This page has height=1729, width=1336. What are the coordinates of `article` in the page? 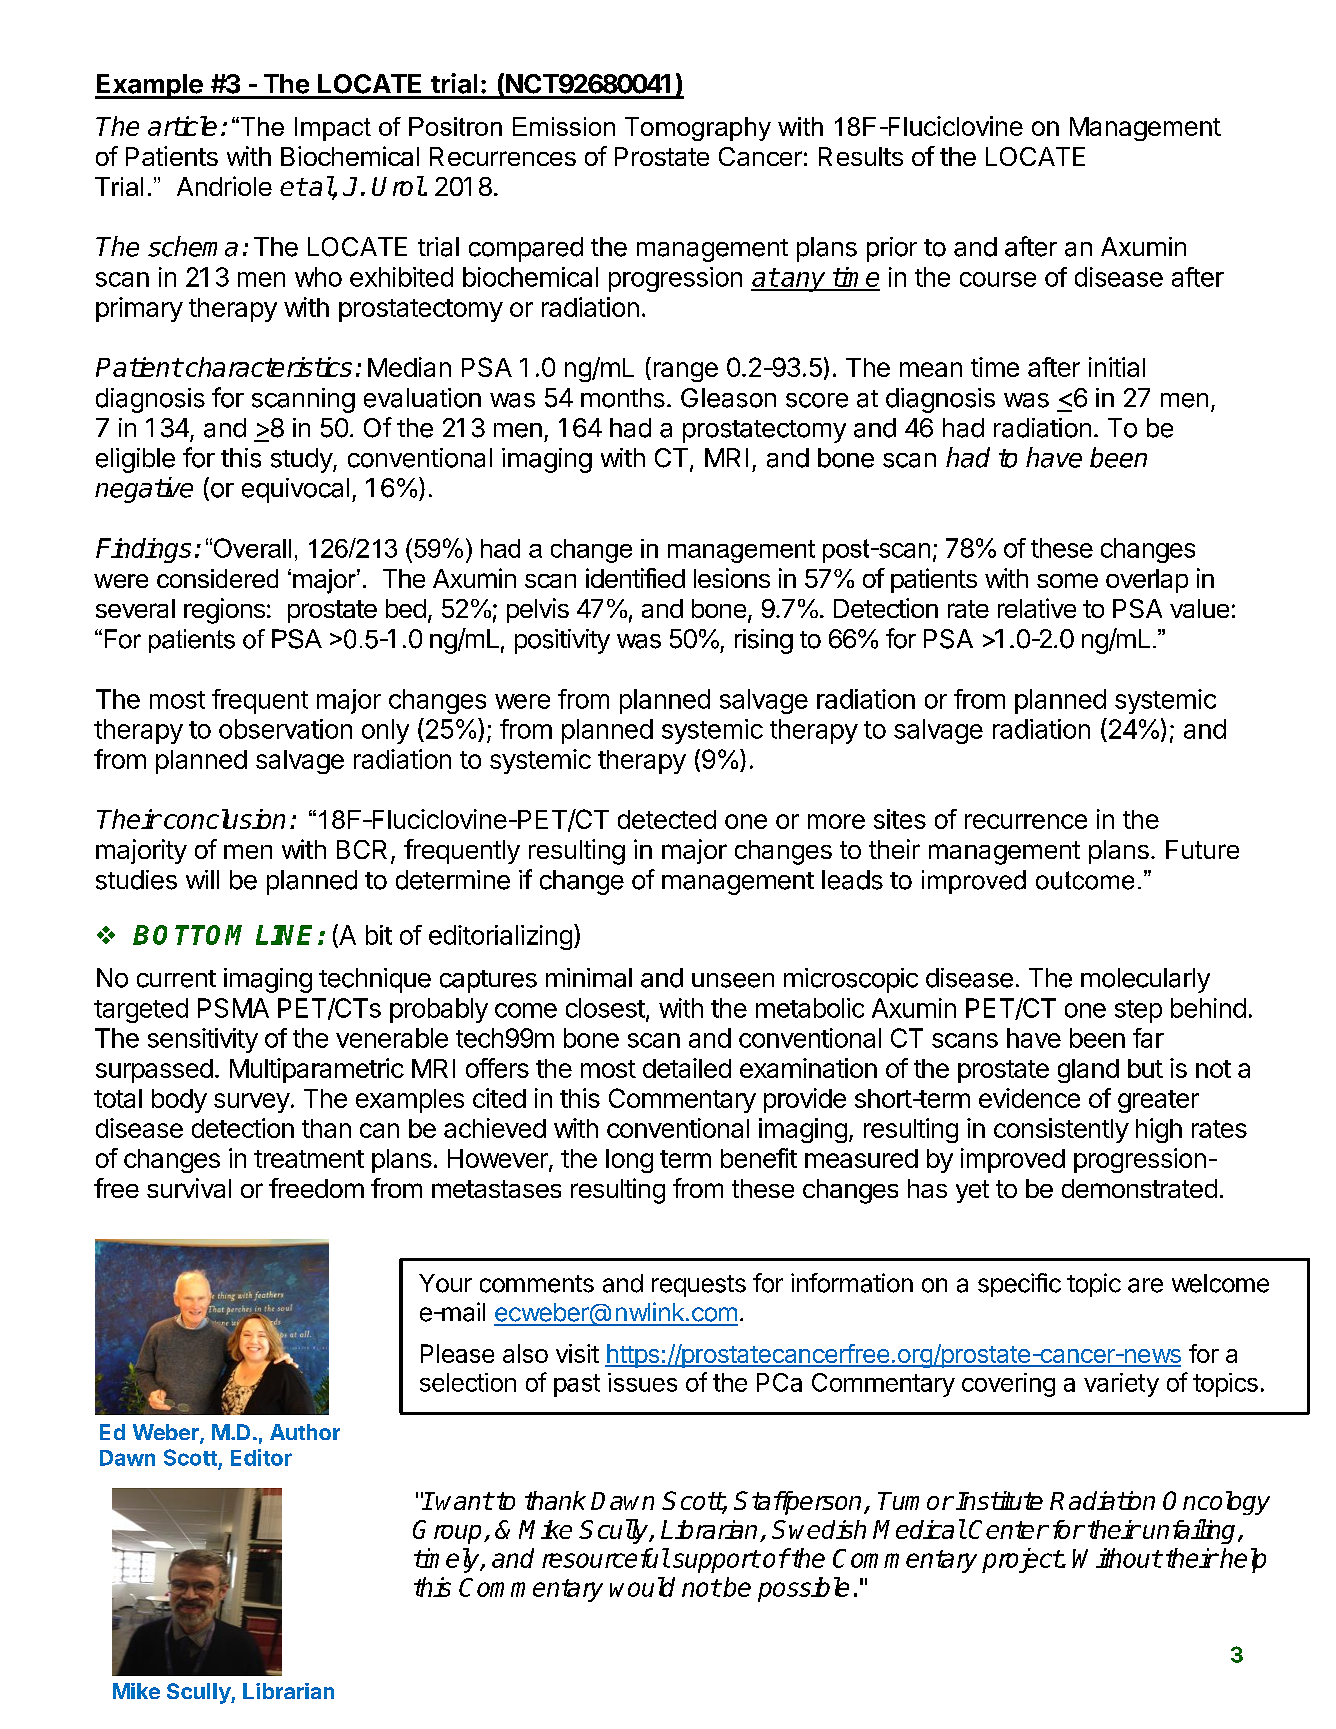 It's located at (182, 126).
